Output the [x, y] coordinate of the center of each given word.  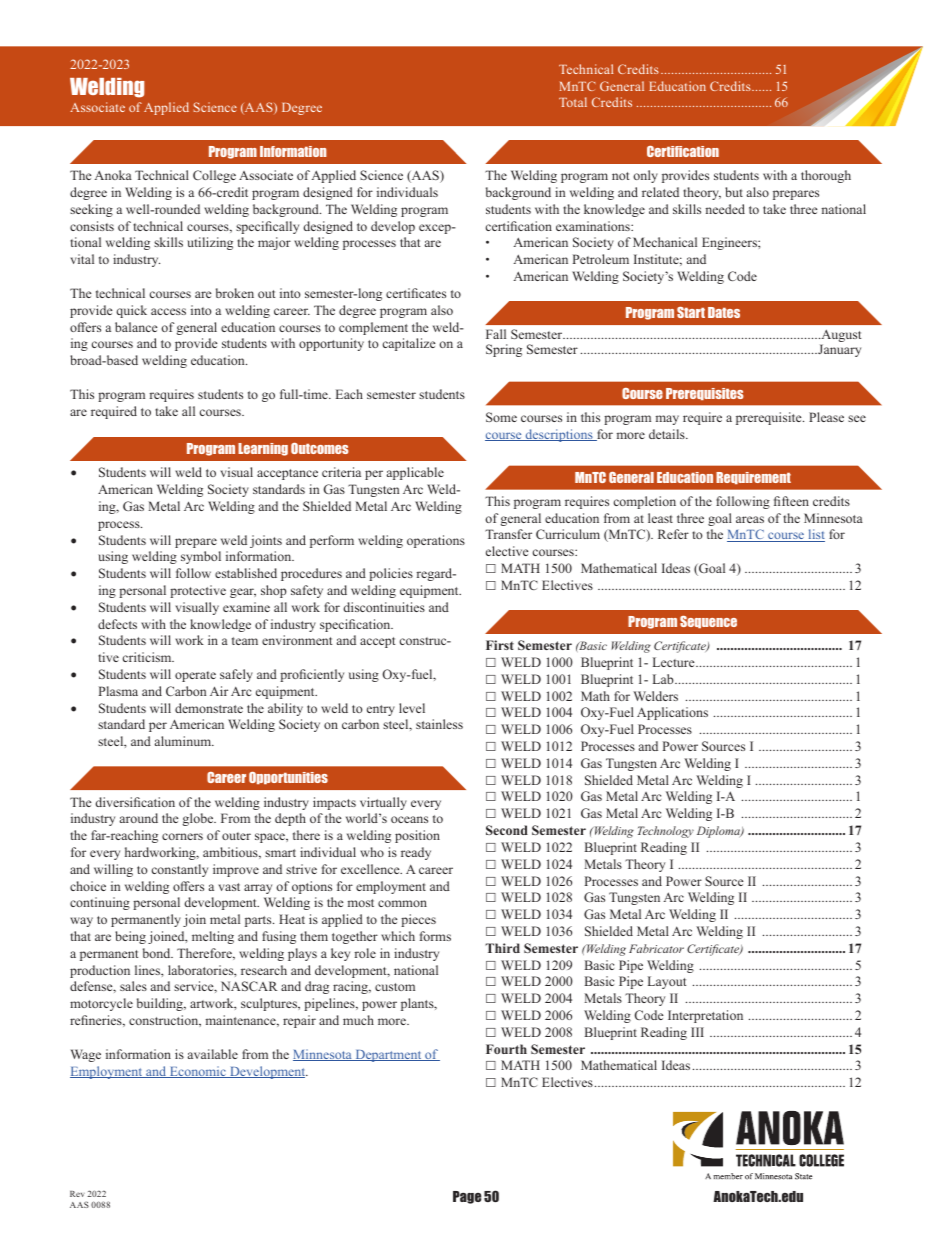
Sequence [708, 622]
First [500, 645]
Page [467, 1197]
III [697, 1032]
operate [195, 676]
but [734, 192]
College [214, 176]
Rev [77, 1194]
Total [573, 102]
